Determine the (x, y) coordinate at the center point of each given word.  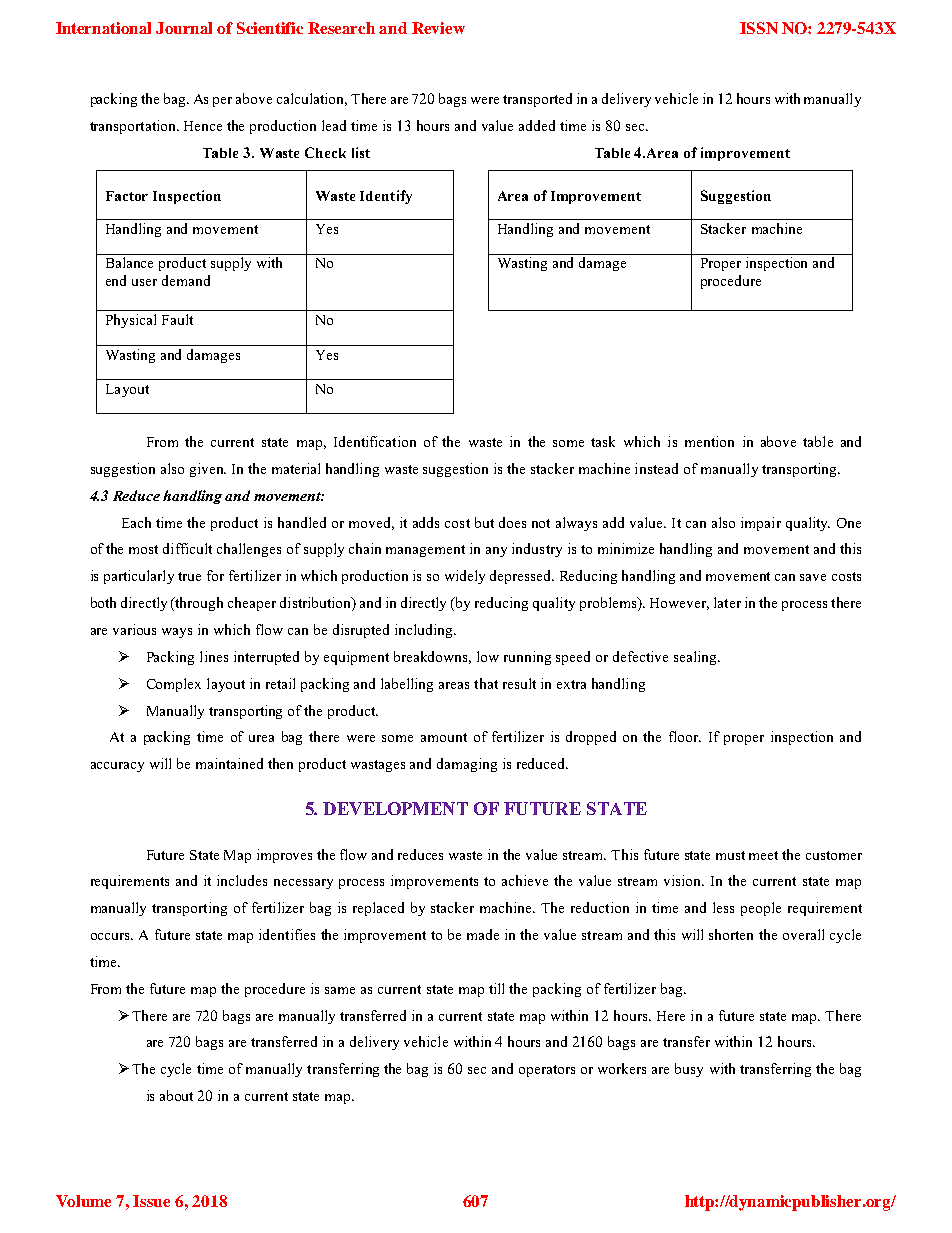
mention (709, 441)
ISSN (759, 28)
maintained (229, 763)
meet (763, 855)
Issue (151, 1201)
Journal (184, 28)
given (208, 470)
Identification (375, 441)
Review (438, 28)
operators (547, 1071)
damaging (467, 765)
